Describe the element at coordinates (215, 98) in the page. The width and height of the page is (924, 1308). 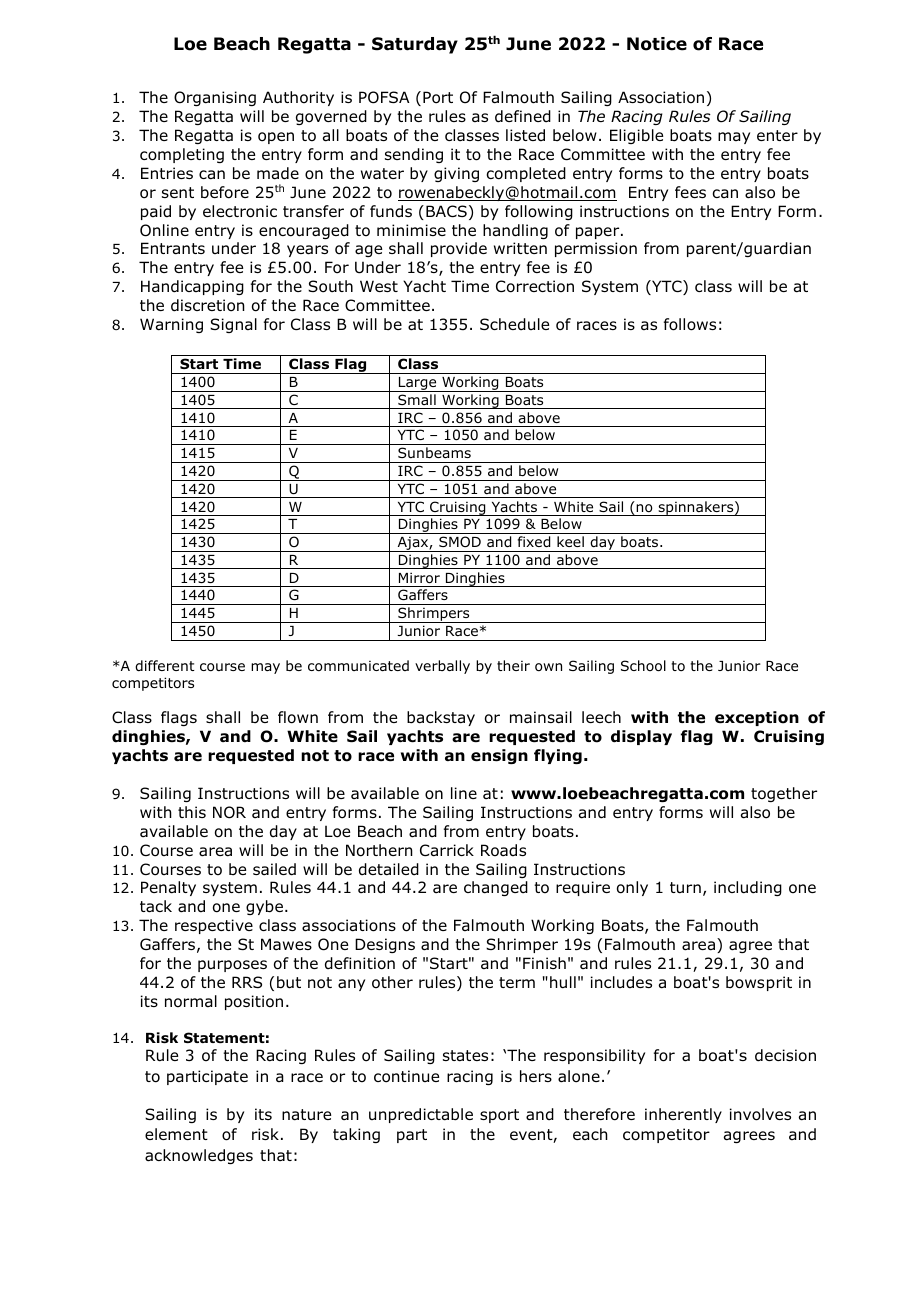
I see `Organising` at that location.
